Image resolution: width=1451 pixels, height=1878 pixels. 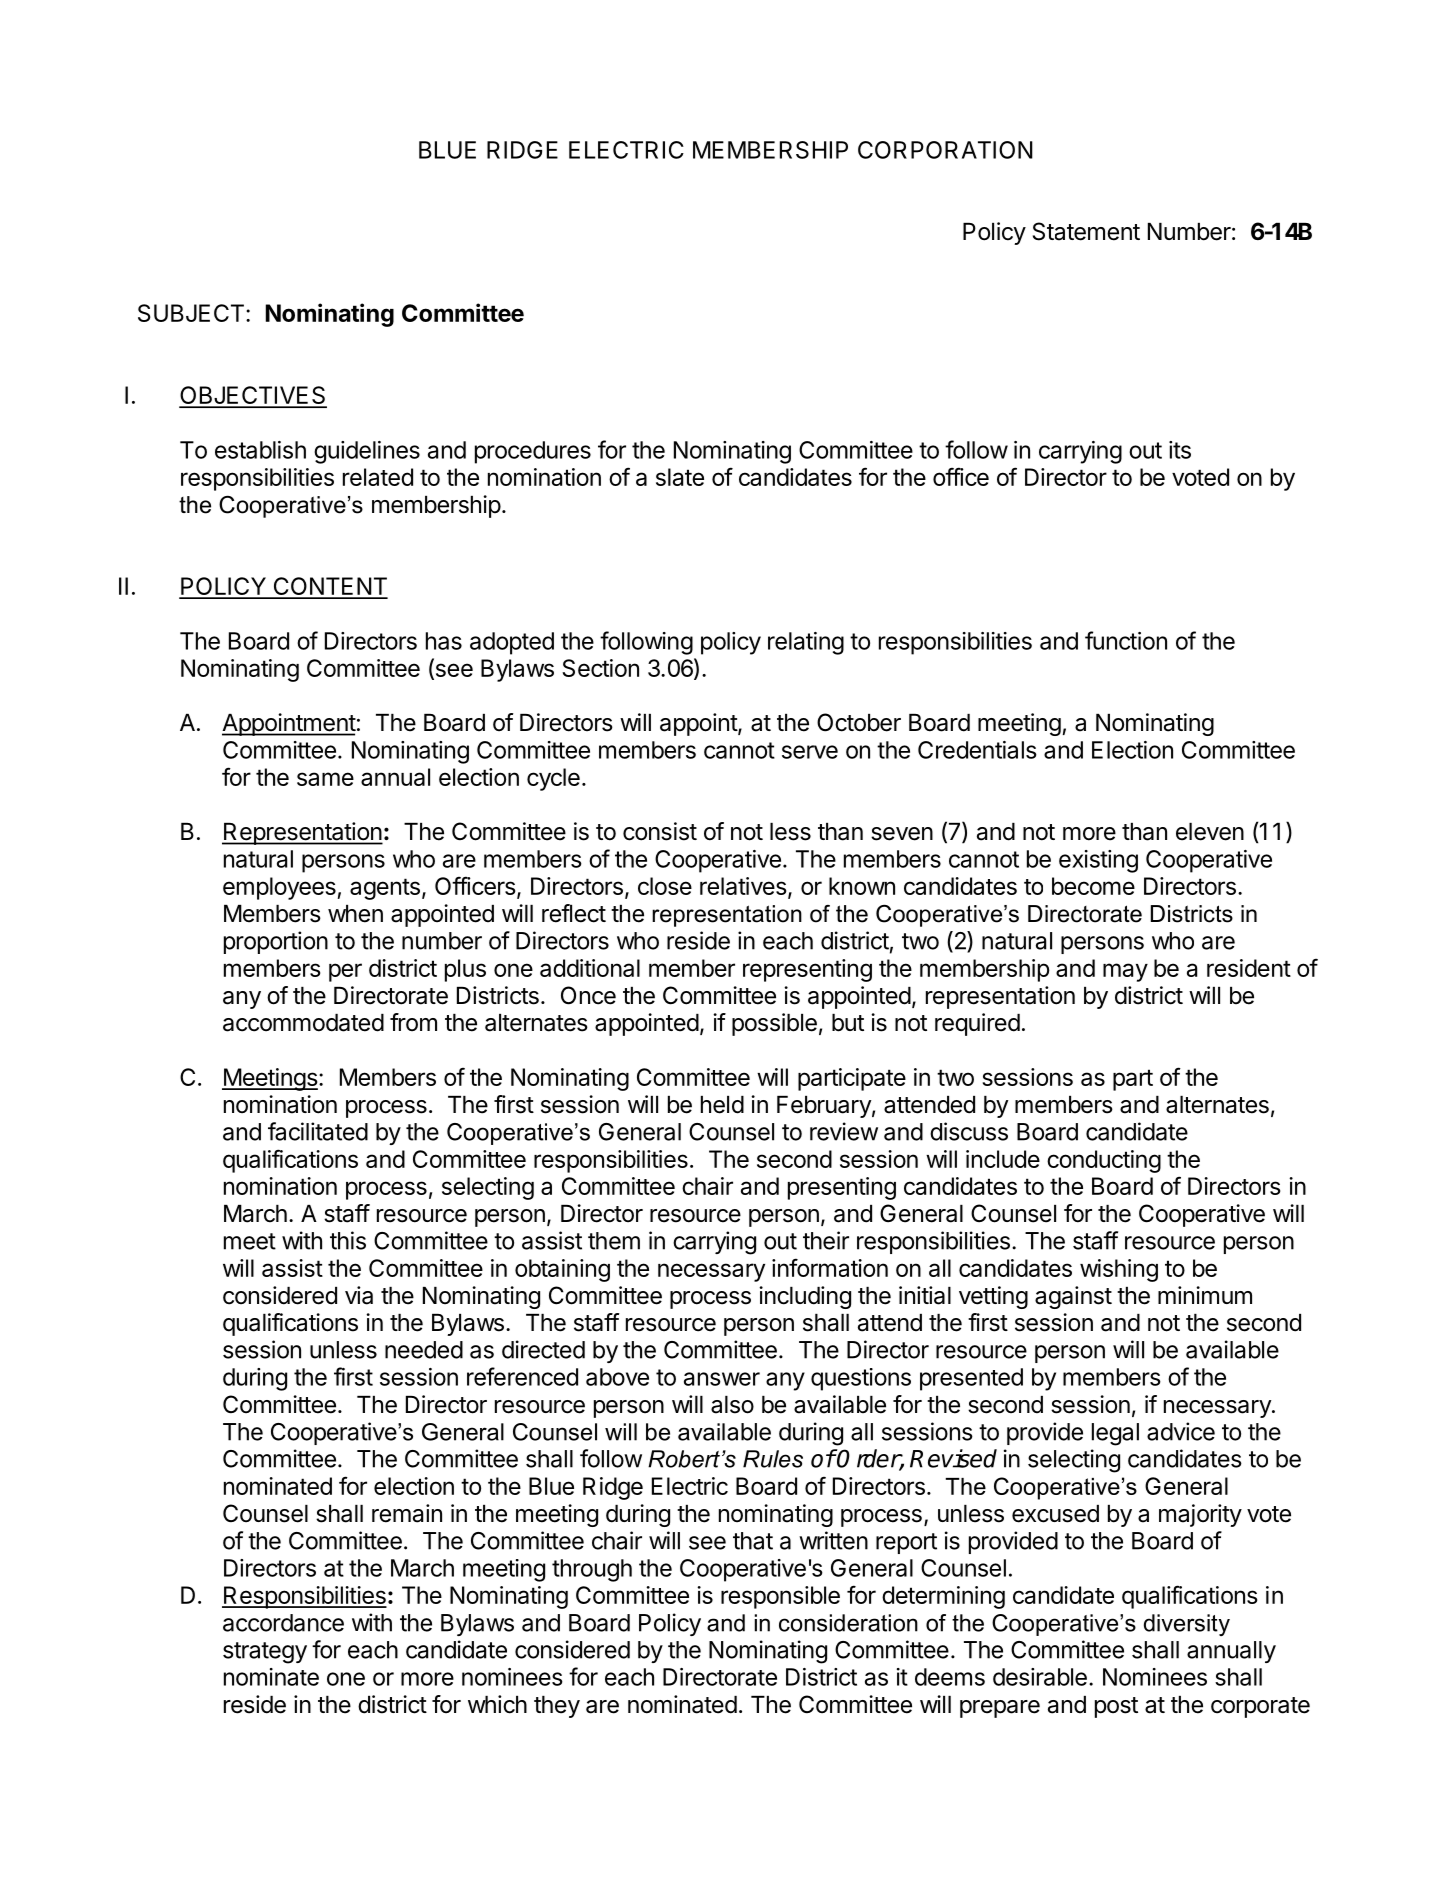 I want to click on post, so click(x=1116, y=1707).
